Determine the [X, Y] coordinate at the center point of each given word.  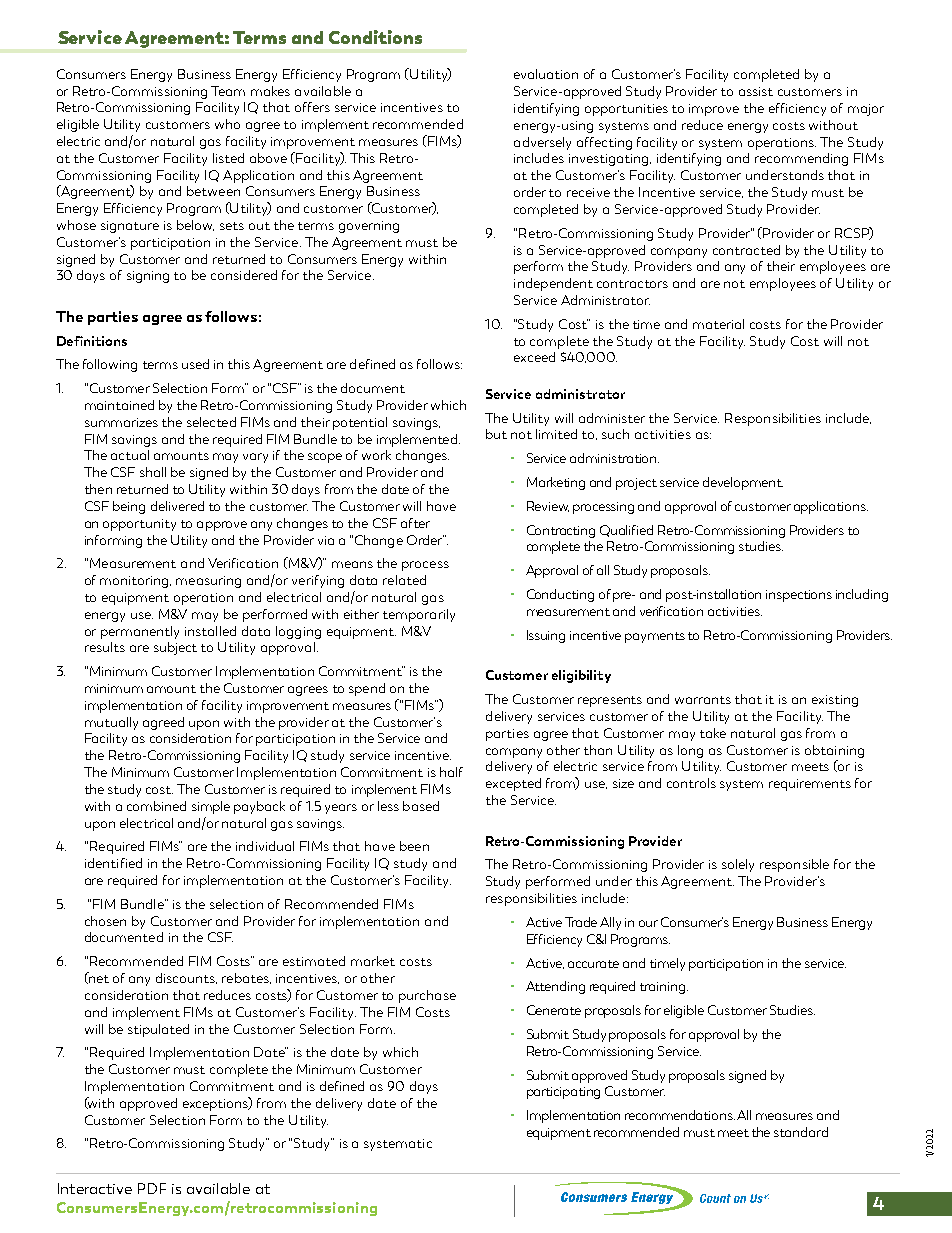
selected [211, 422]
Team [228, 91]
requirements [810, 785]
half [451, 772]
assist [756, 91]
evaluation [546, 74]
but [496, 434]
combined [156, 806]
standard [801, 1132]
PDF [152, 1188]
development [743, 483]
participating [563, 1093]
